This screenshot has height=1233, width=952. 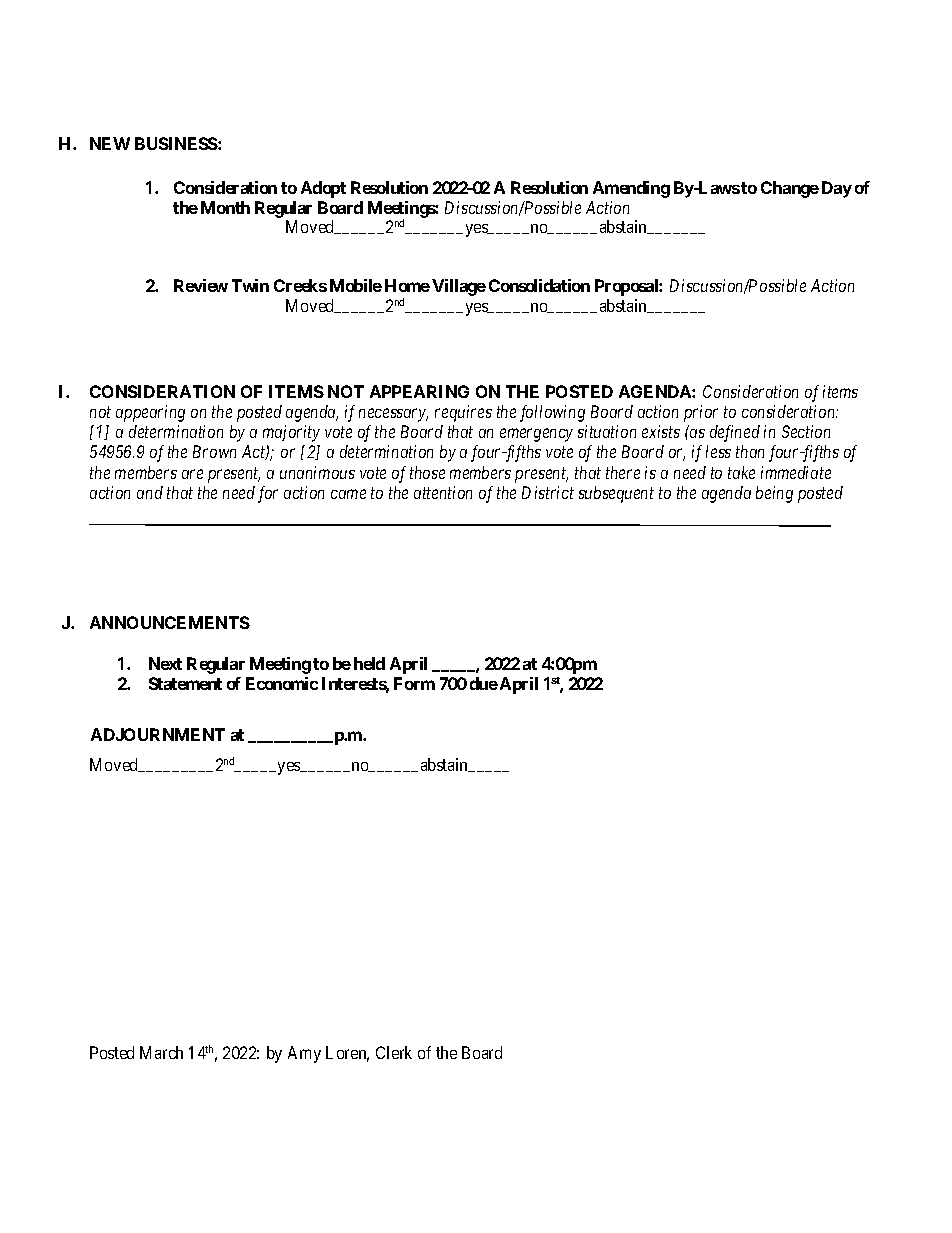 I want to click on Form, so click(x=414, y=683).
